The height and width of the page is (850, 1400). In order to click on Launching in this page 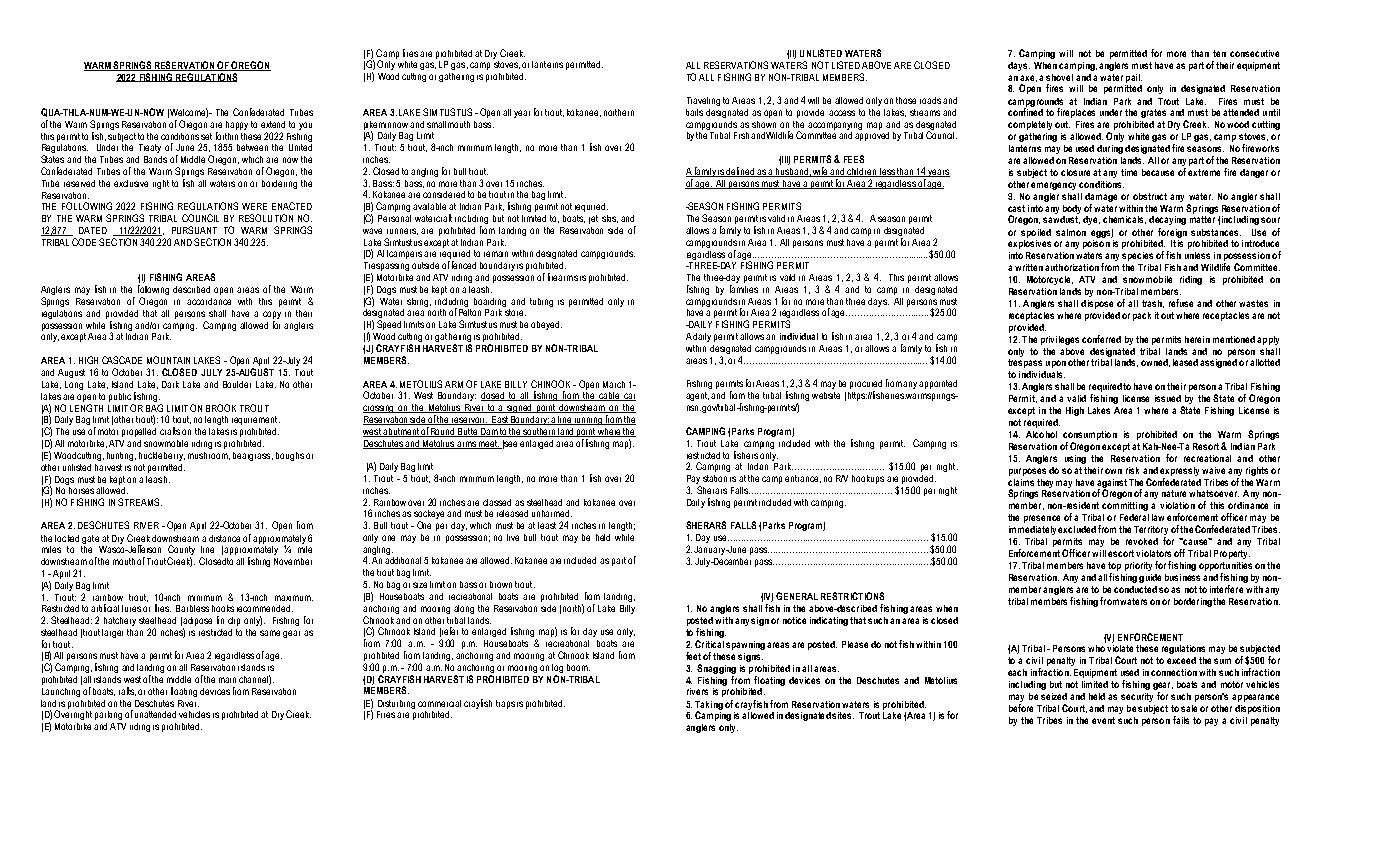, I will do `click(61, 692)`.
